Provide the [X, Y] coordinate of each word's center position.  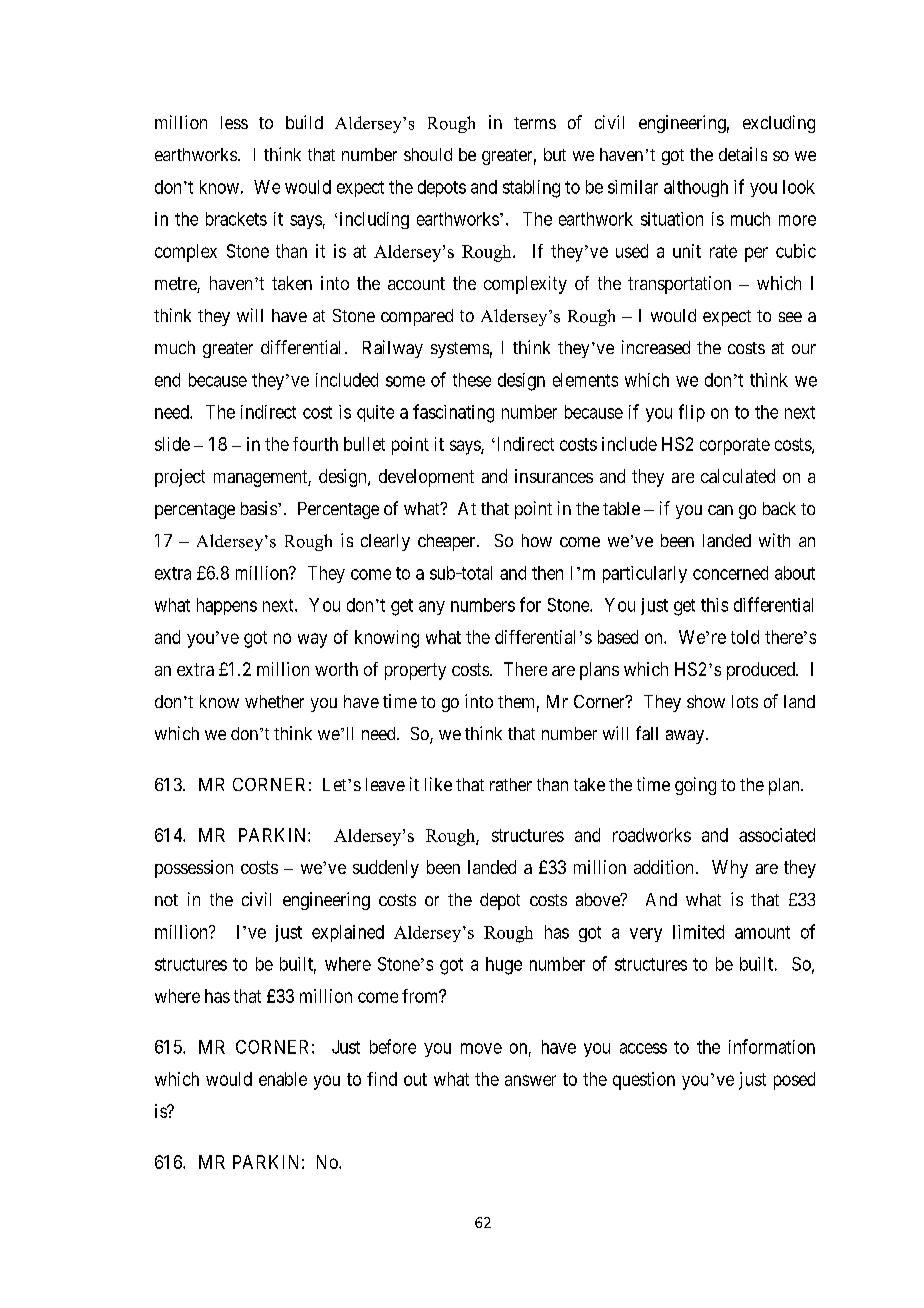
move [481, 1048]
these [472, 380]
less [234, 122]
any [432, 608]
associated [777, 835]
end [167, 380]
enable [283, 1079]
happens [227, 606]
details [743, 154]
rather [511, 784]
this [714, 605]
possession [194, 869]
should [428, 154]
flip [692, 413]
